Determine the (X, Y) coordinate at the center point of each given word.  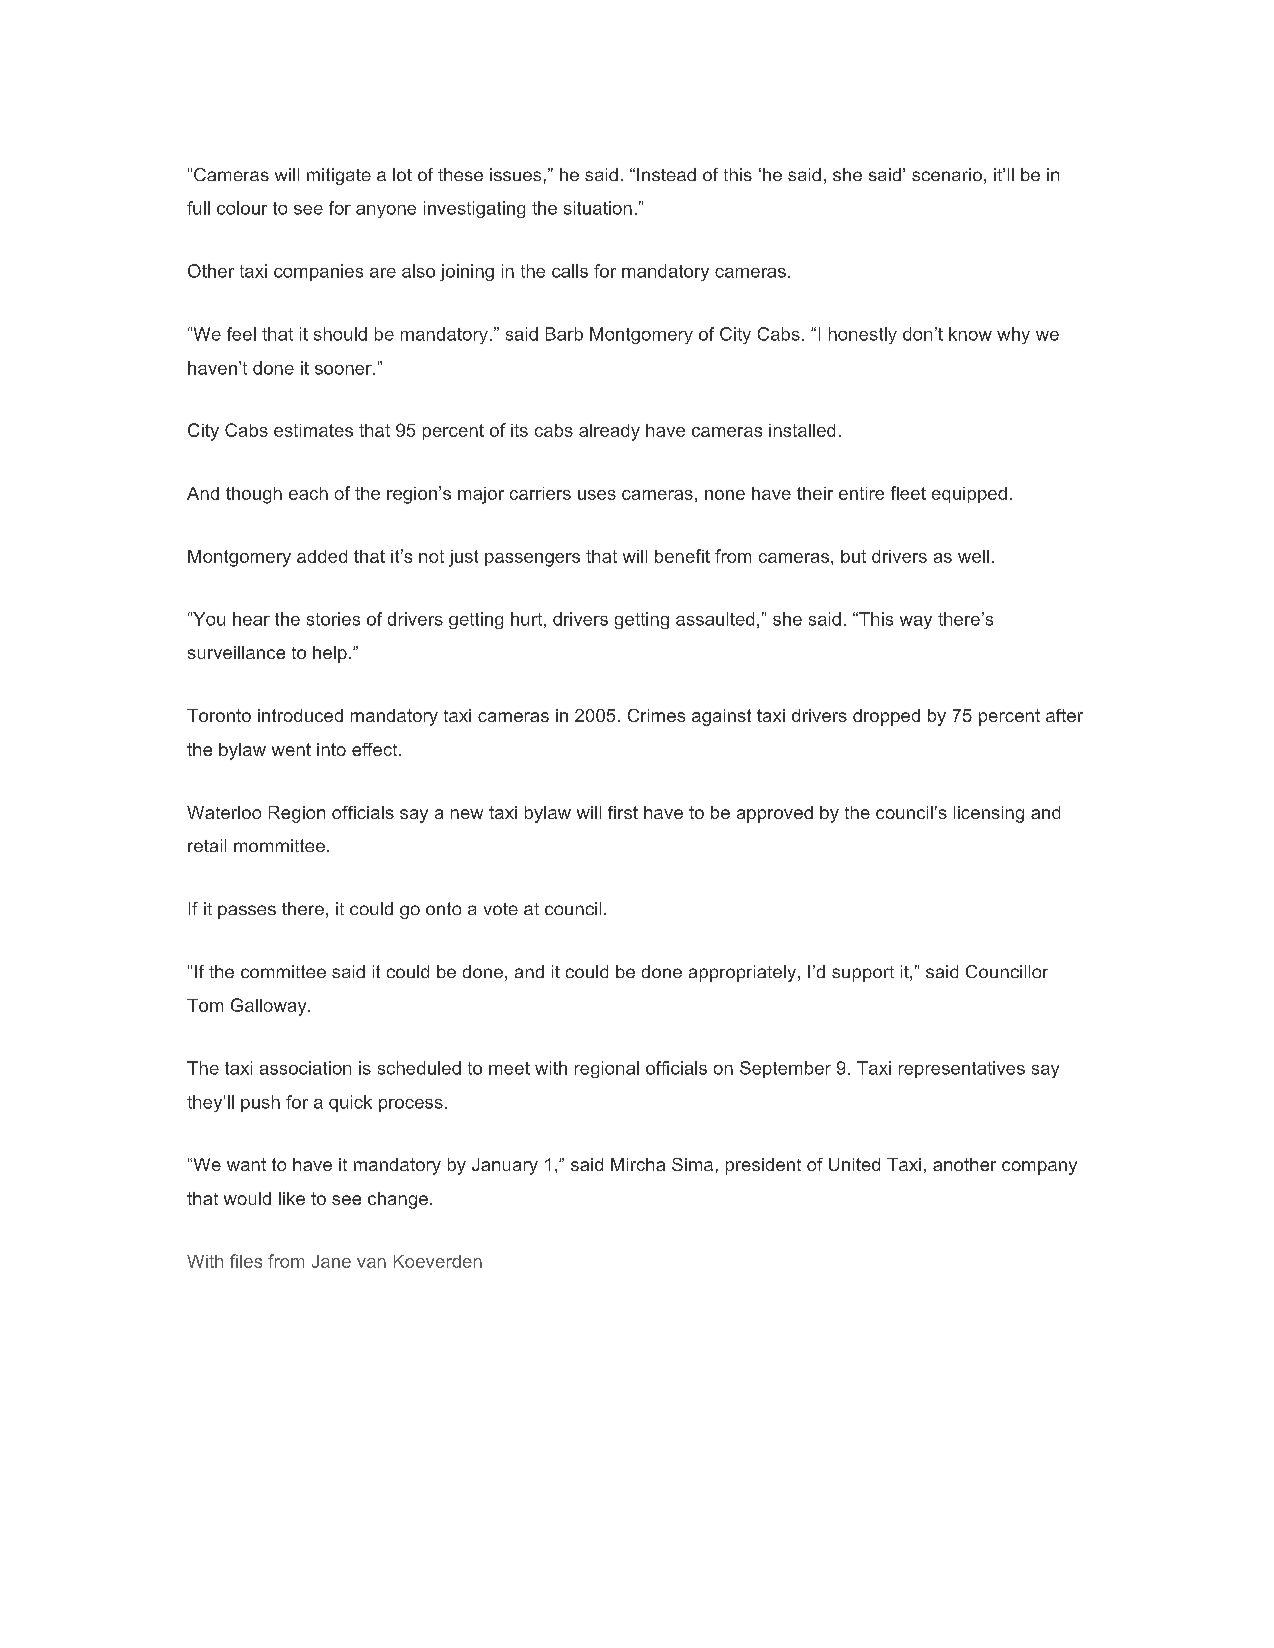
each (308, 493)
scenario (947, 174)
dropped (886, 717)
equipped (969, 495)
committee (283, 971)
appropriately (742, 973)
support (863, 974)
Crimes (656, 715)
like (292, 1198)
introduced (300, 715)
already (609, 432)
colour (242, 208)
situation (598, 208)
